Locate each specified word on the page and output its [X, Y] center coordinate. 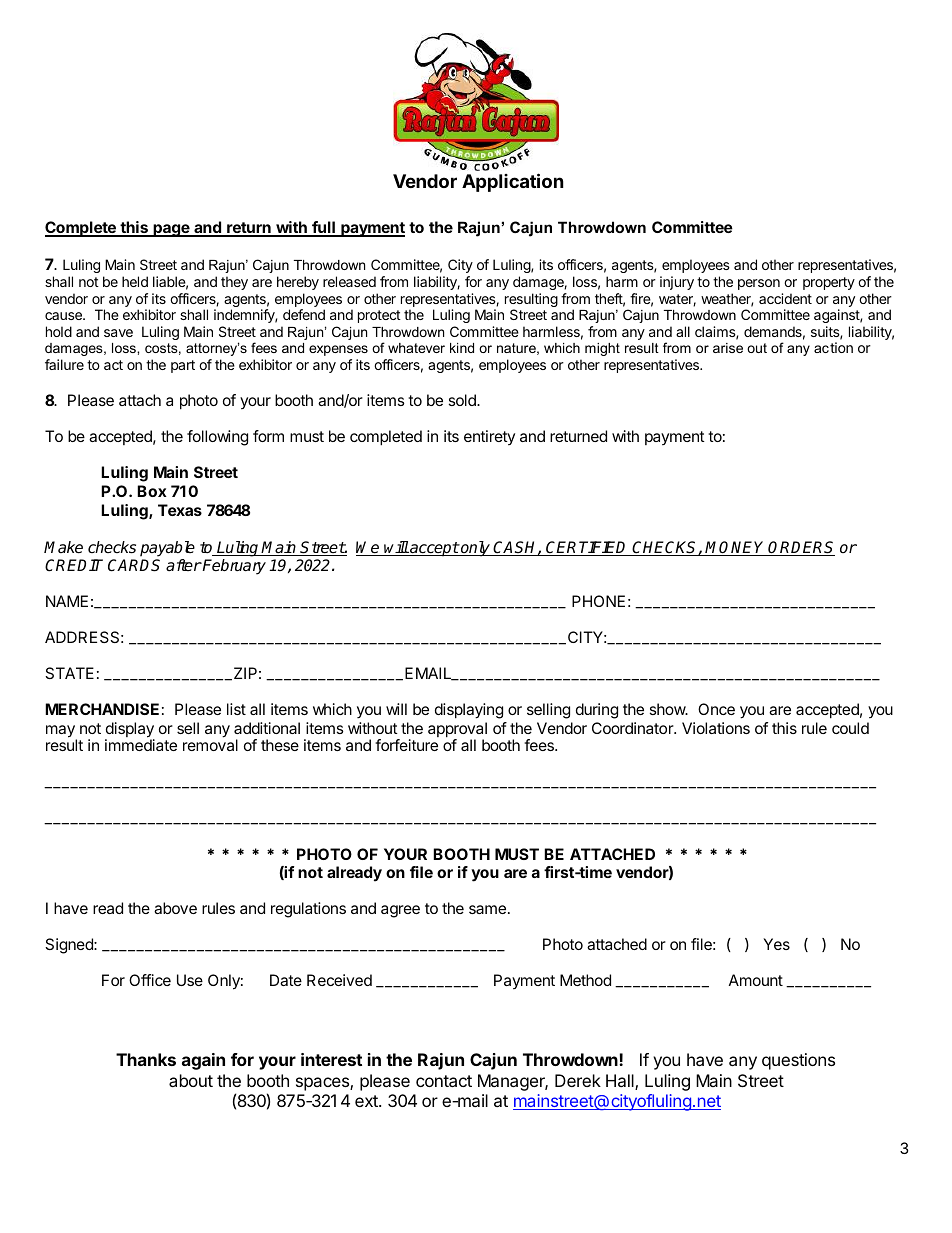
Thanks [146, 1059]
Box [152, 491]
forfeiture [406, 745]
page [171, 230]
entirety [489, 437]
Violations [716, 728]
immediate [141, 745]
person [759, 284]
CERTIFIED [588, 548]
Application [513, 182]
